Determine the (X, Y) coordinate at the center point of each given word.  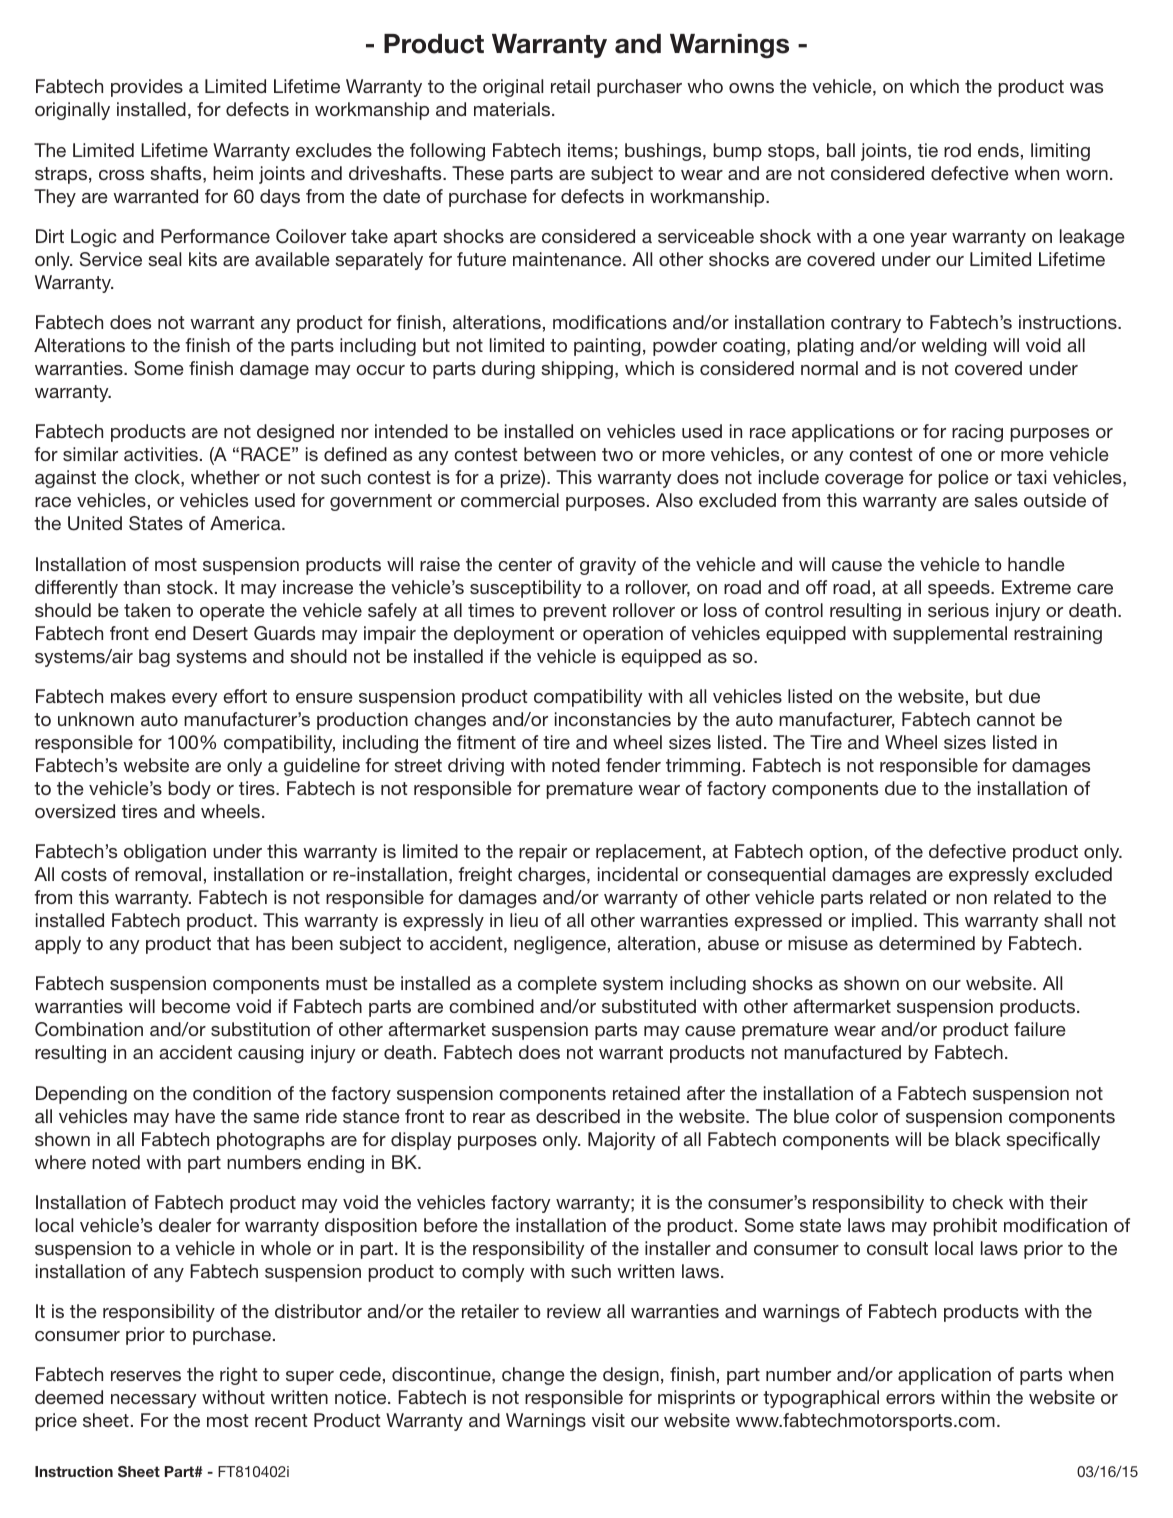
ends (998, 150)
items (590, 150)
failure (1040, 1029)
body (190, 790)
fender (633, 765)
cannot (1006, 719)
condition (232, 1093)
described (578, 1116)
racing (977, 433)
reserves (146, 1376)
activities (161, 454)
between (560, 454)
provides (147, 88)
